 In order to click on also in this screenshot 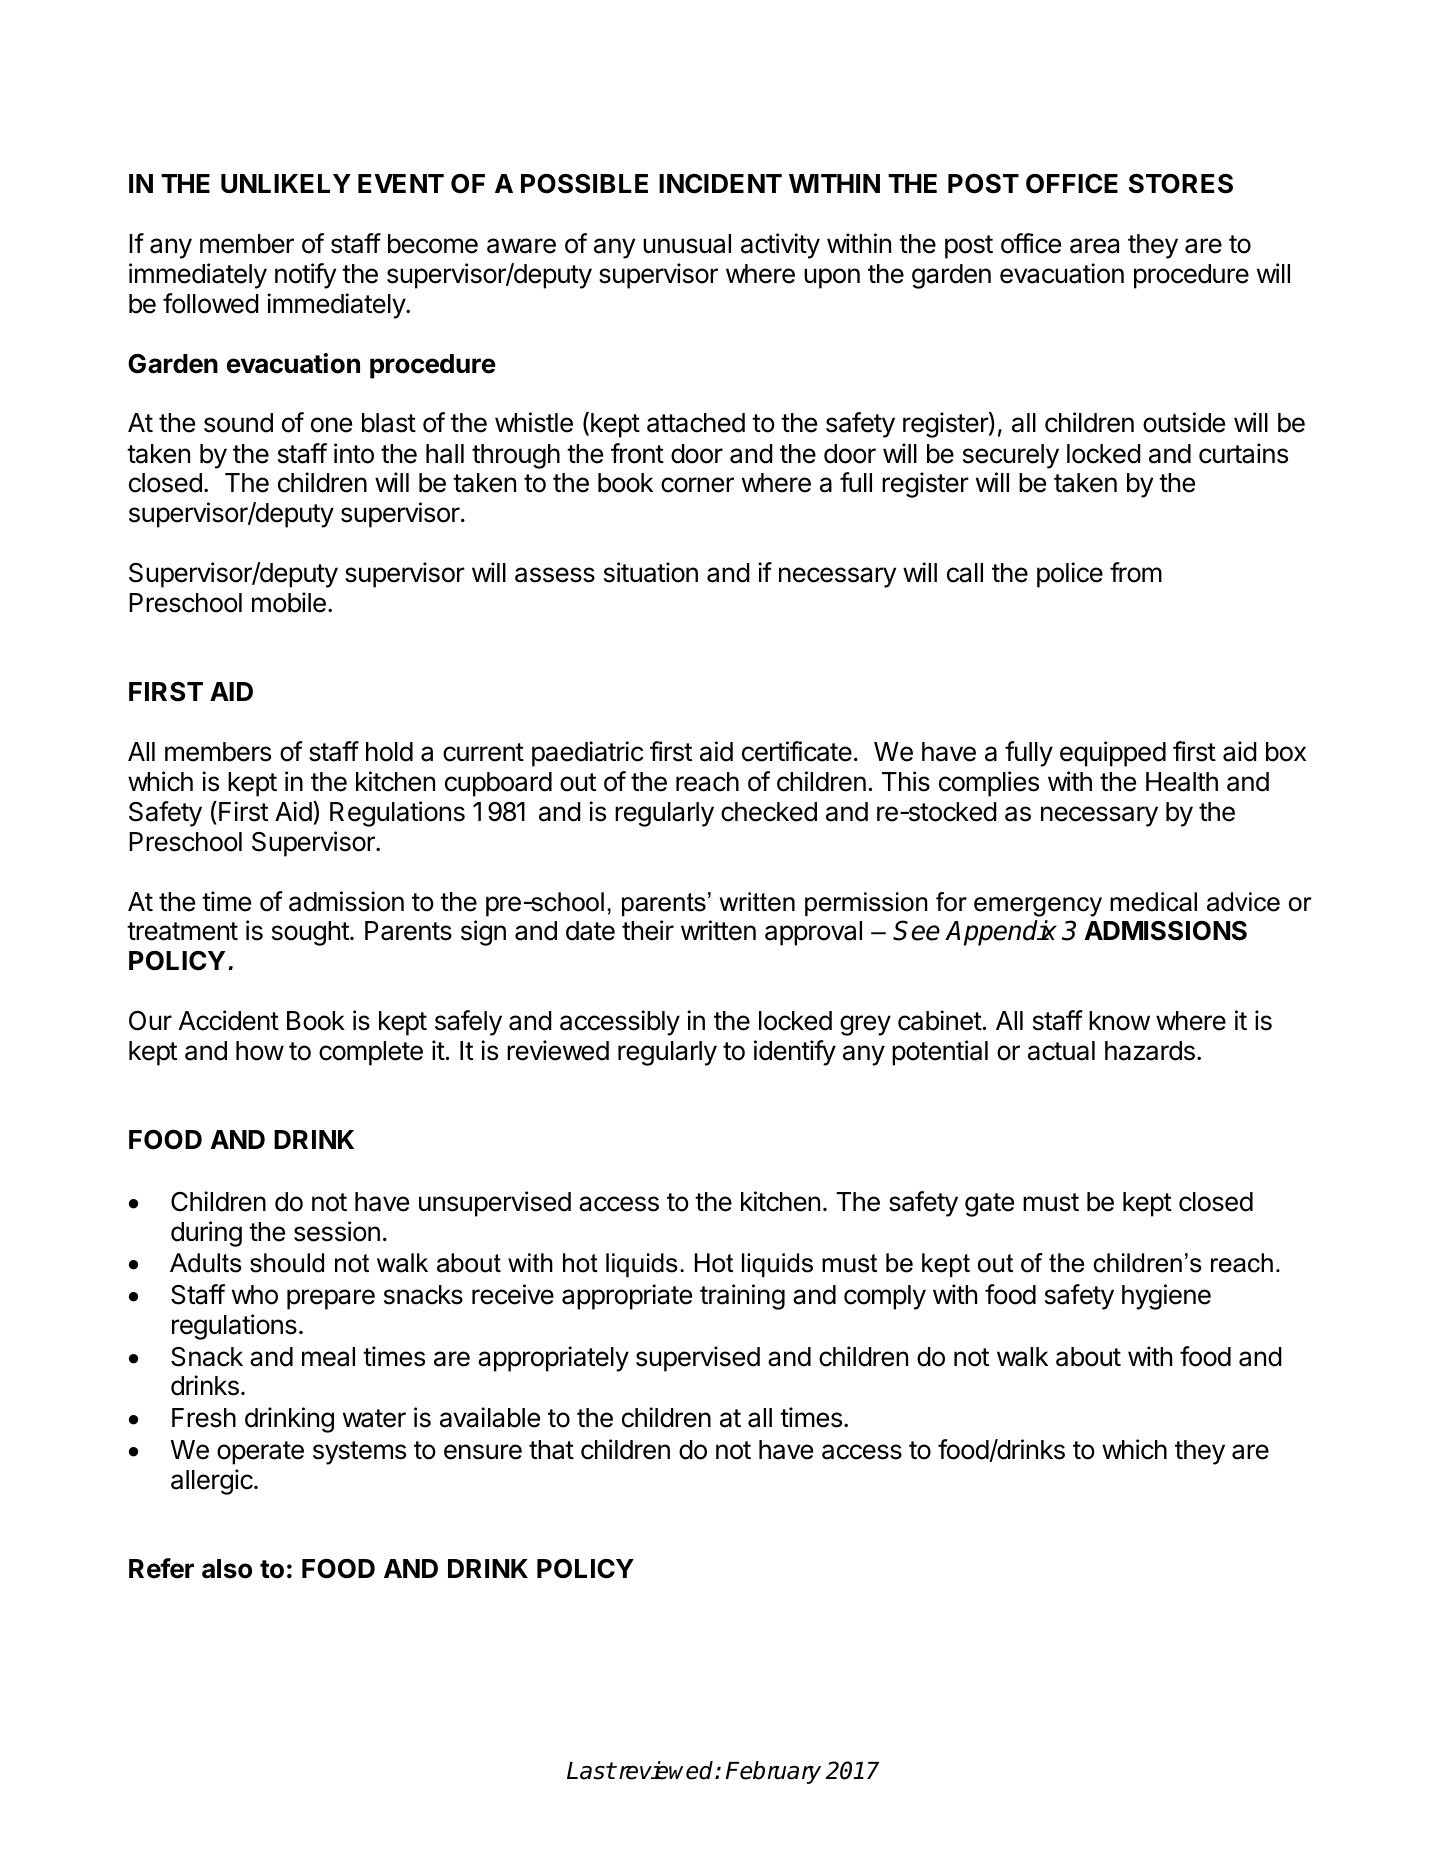, I will do `click(227, 1569)`.
